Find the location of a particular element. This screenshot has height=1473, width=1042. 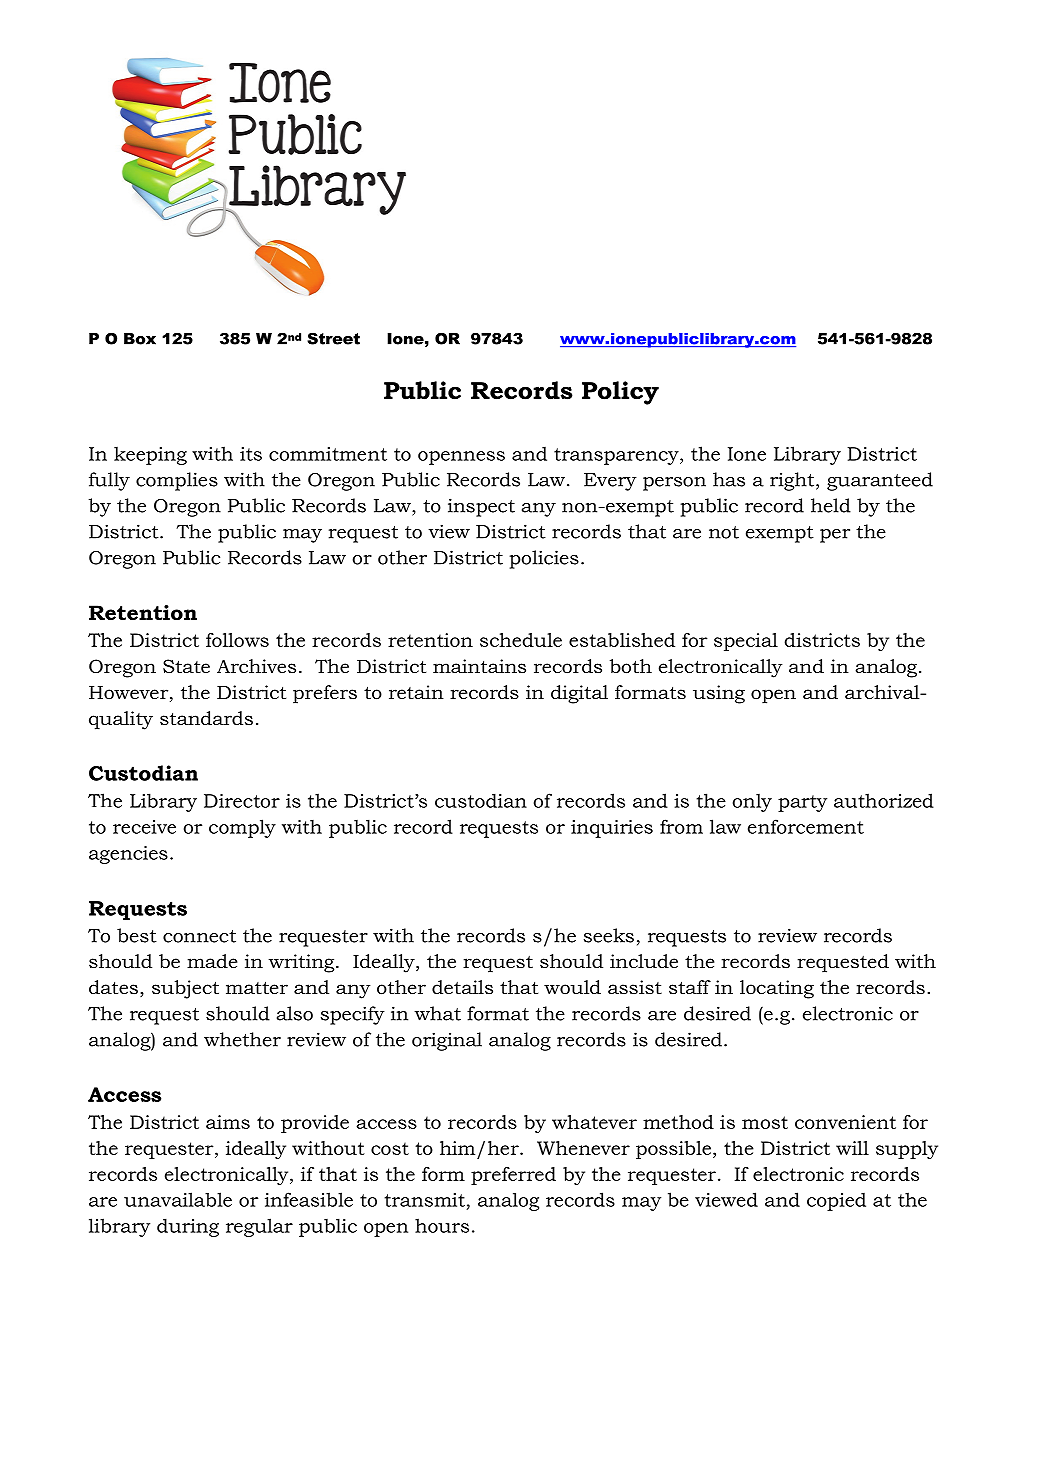

Box is located at coordinates (140, 339).
